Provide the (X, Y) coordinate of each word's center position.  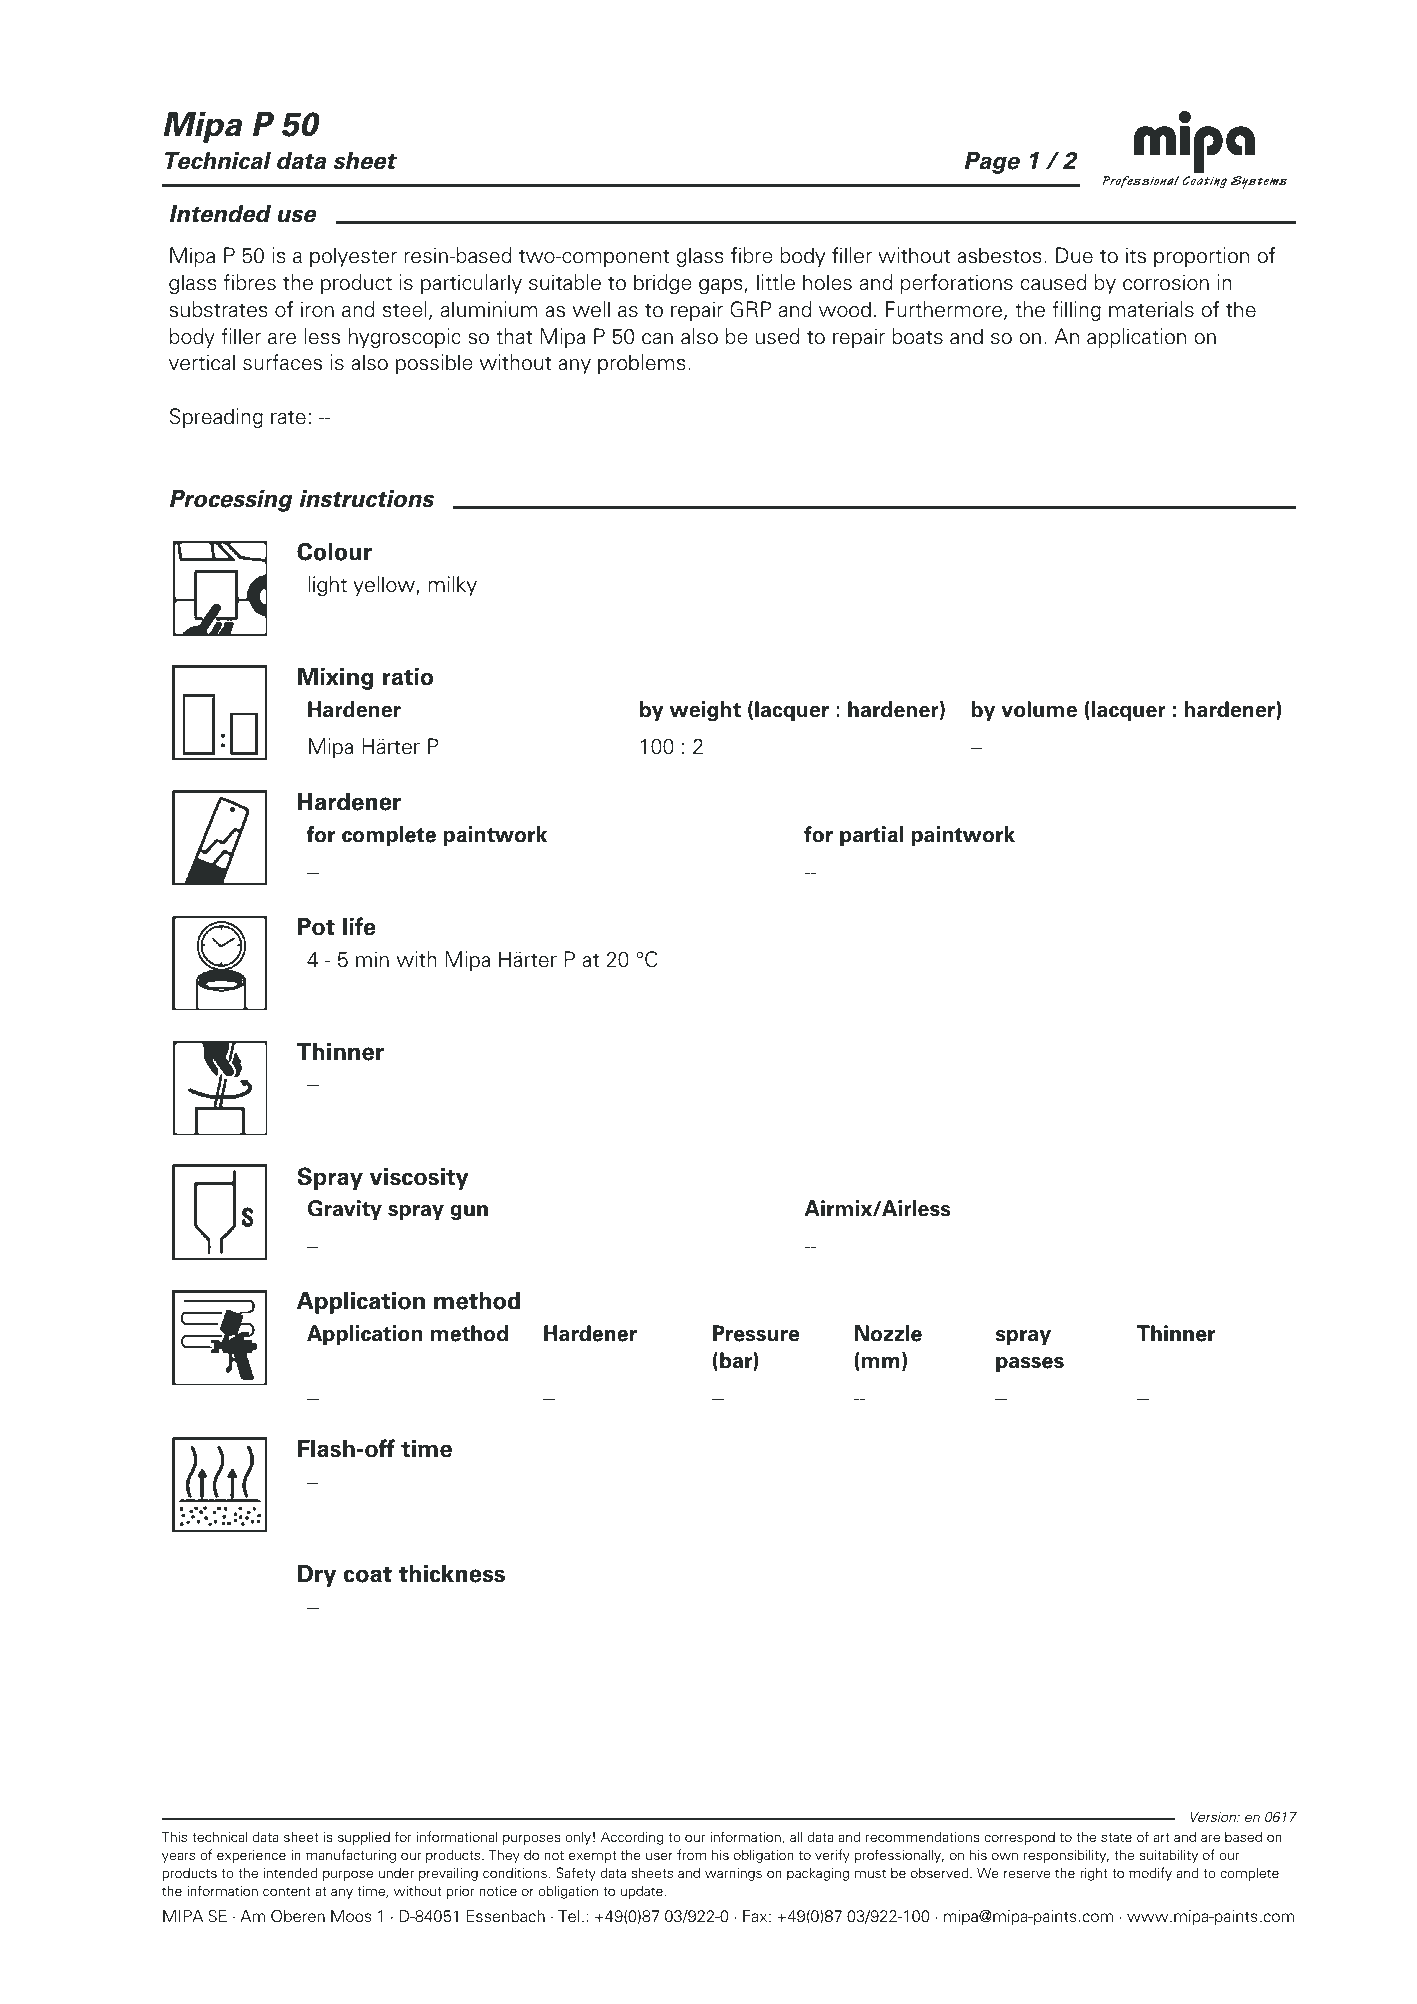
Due (1074, 255)
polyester (353, 257)
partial (871, 836)
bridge (663, 284)
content (287, 1891)
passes (1030, 1364)
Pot (316, 927)
